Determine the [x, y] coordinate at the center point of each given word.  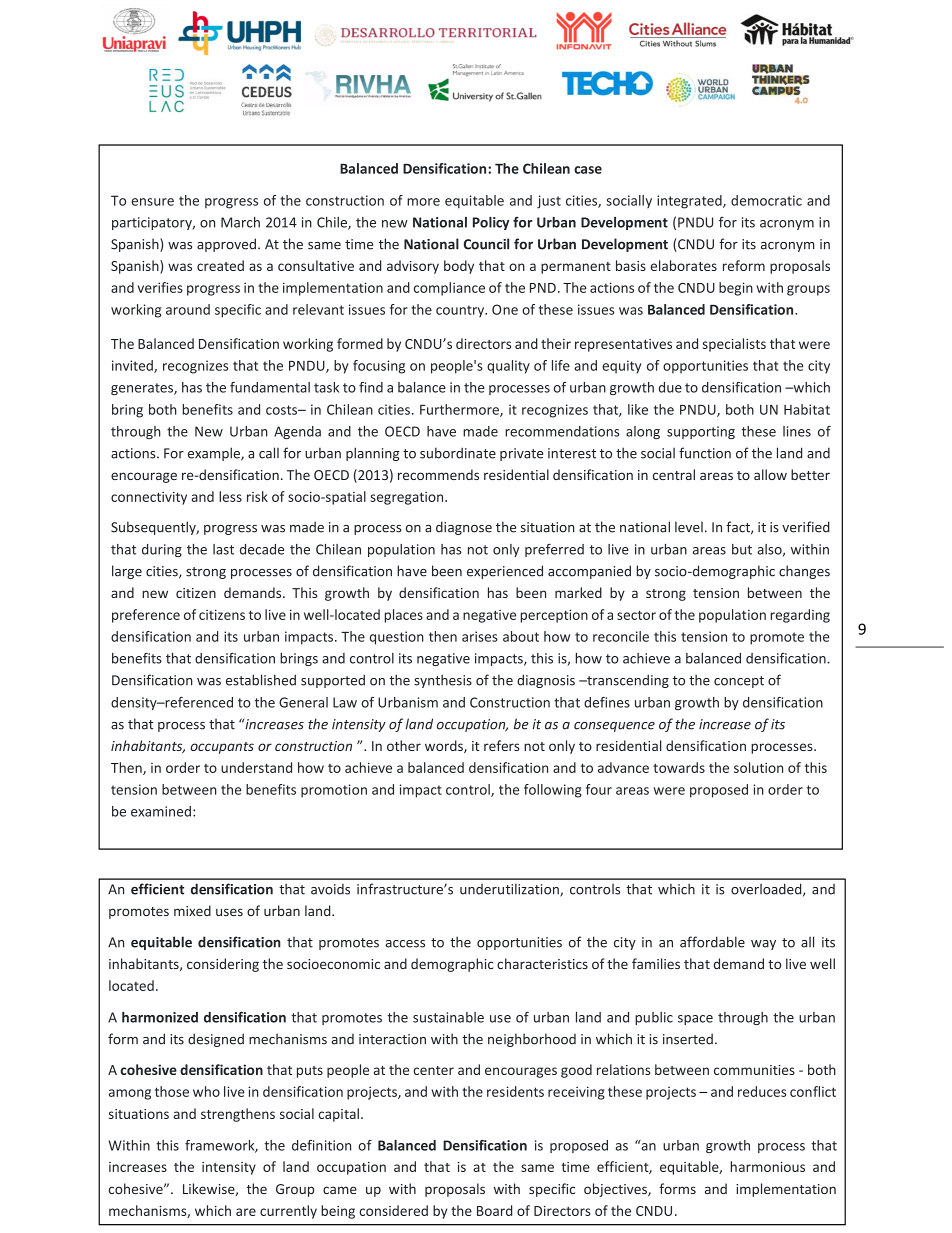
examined [161, 811]
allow [770, 474]
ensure [153, 202]
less [230, 496]
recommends [438, 474]
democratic [766, 200]
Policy [491, 223]
